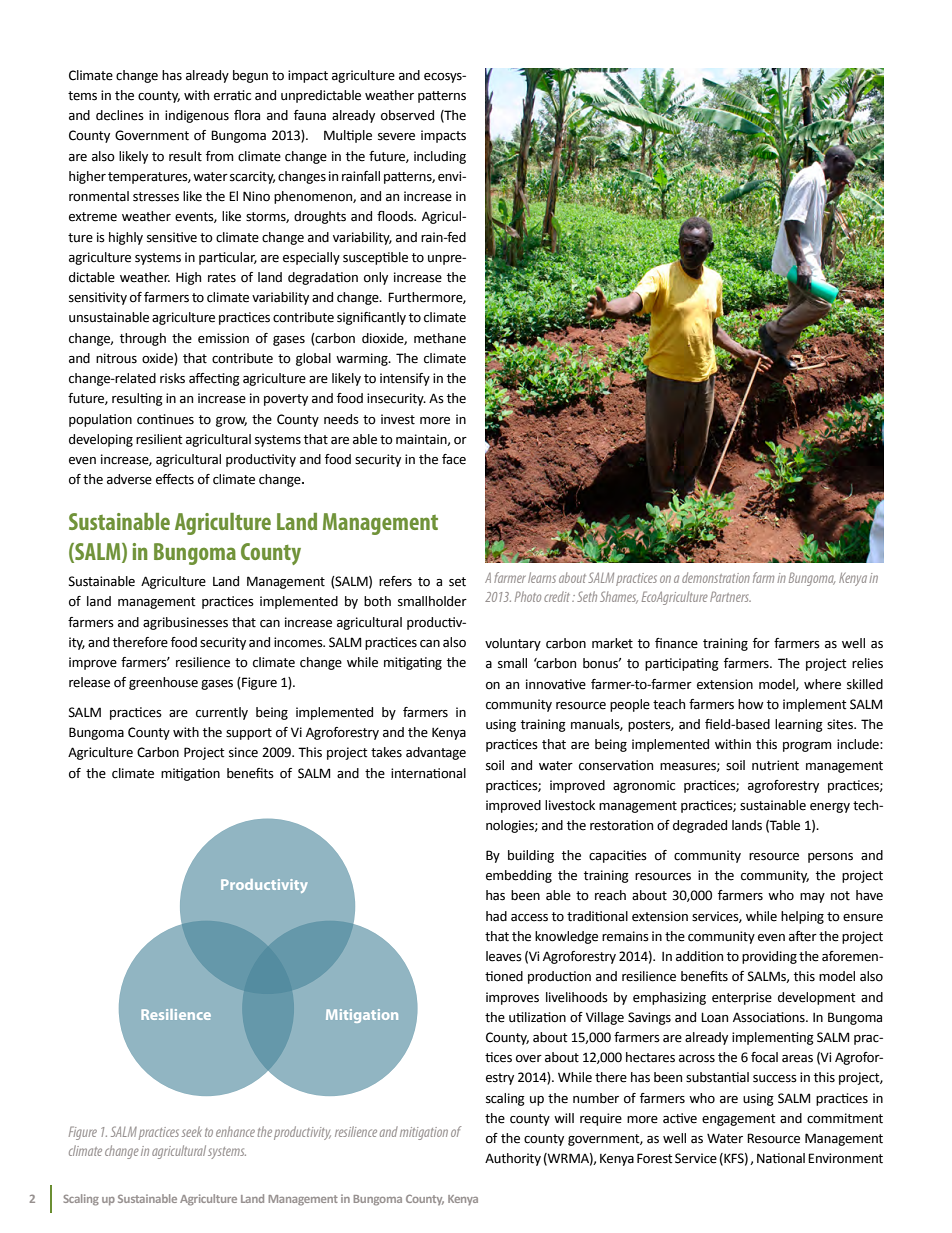  I want to click on indigenous, so click(197, 116).
